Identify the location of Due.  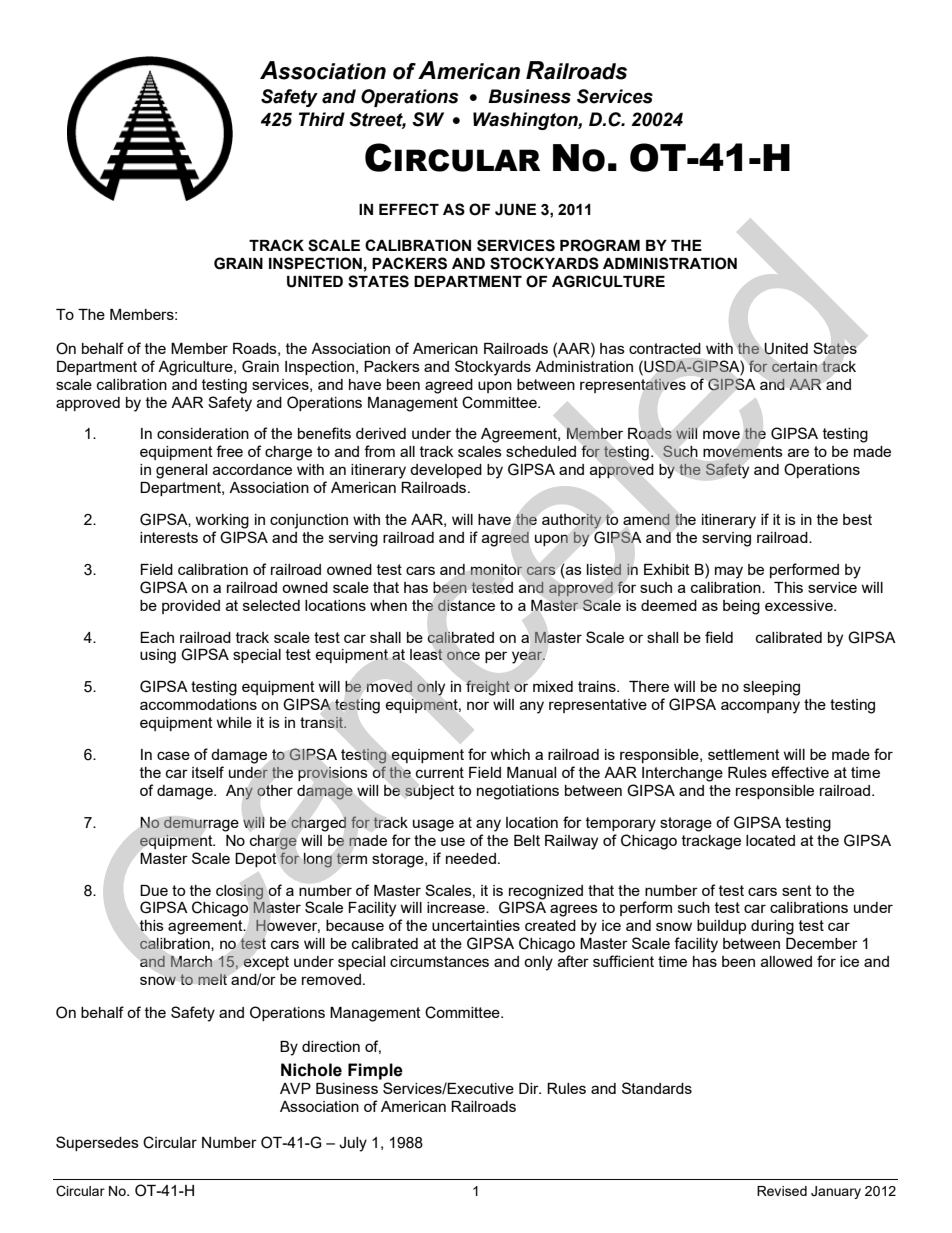
(154, 890).
